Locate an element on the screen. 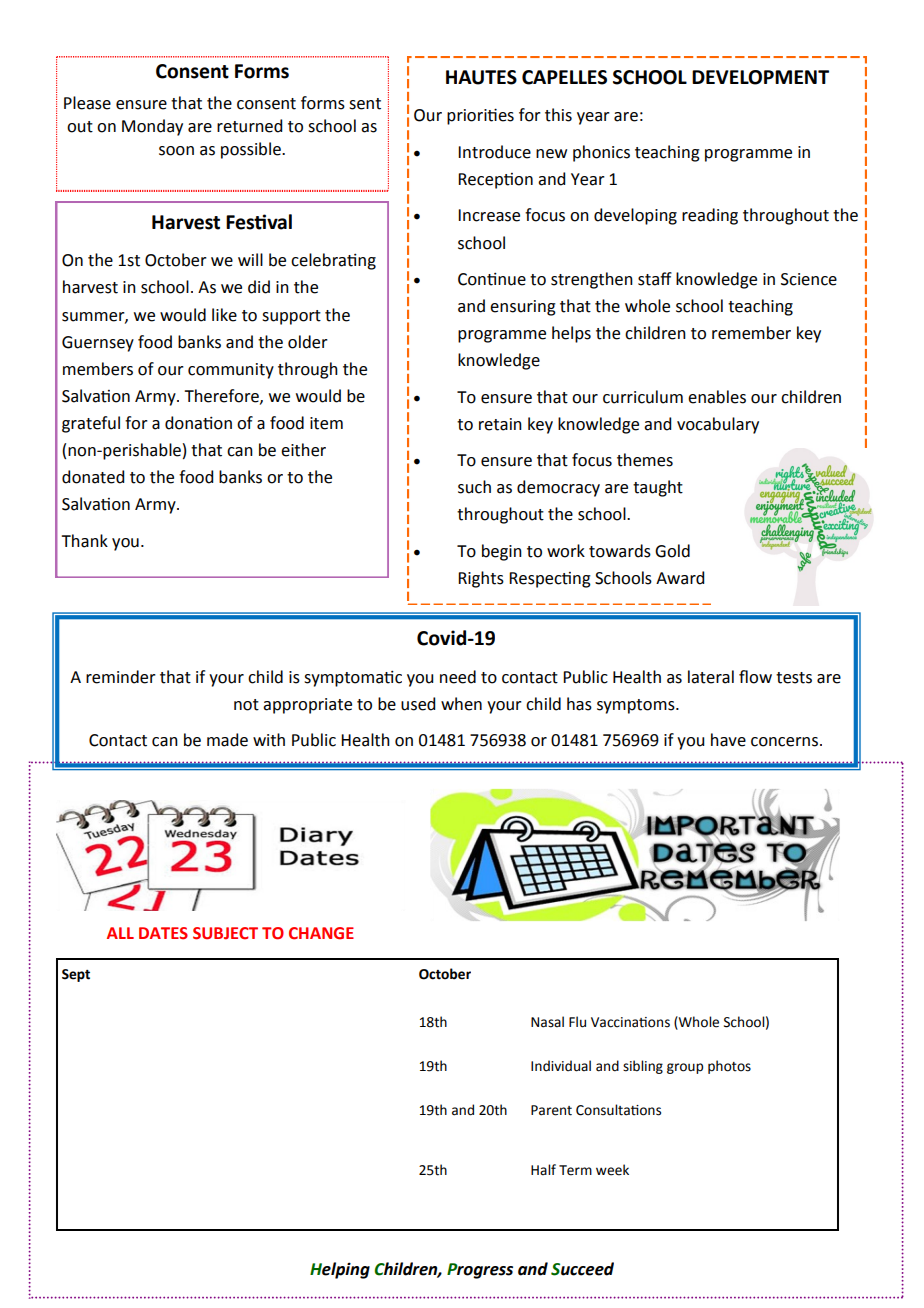  need is located at coordinates (458, 677).
